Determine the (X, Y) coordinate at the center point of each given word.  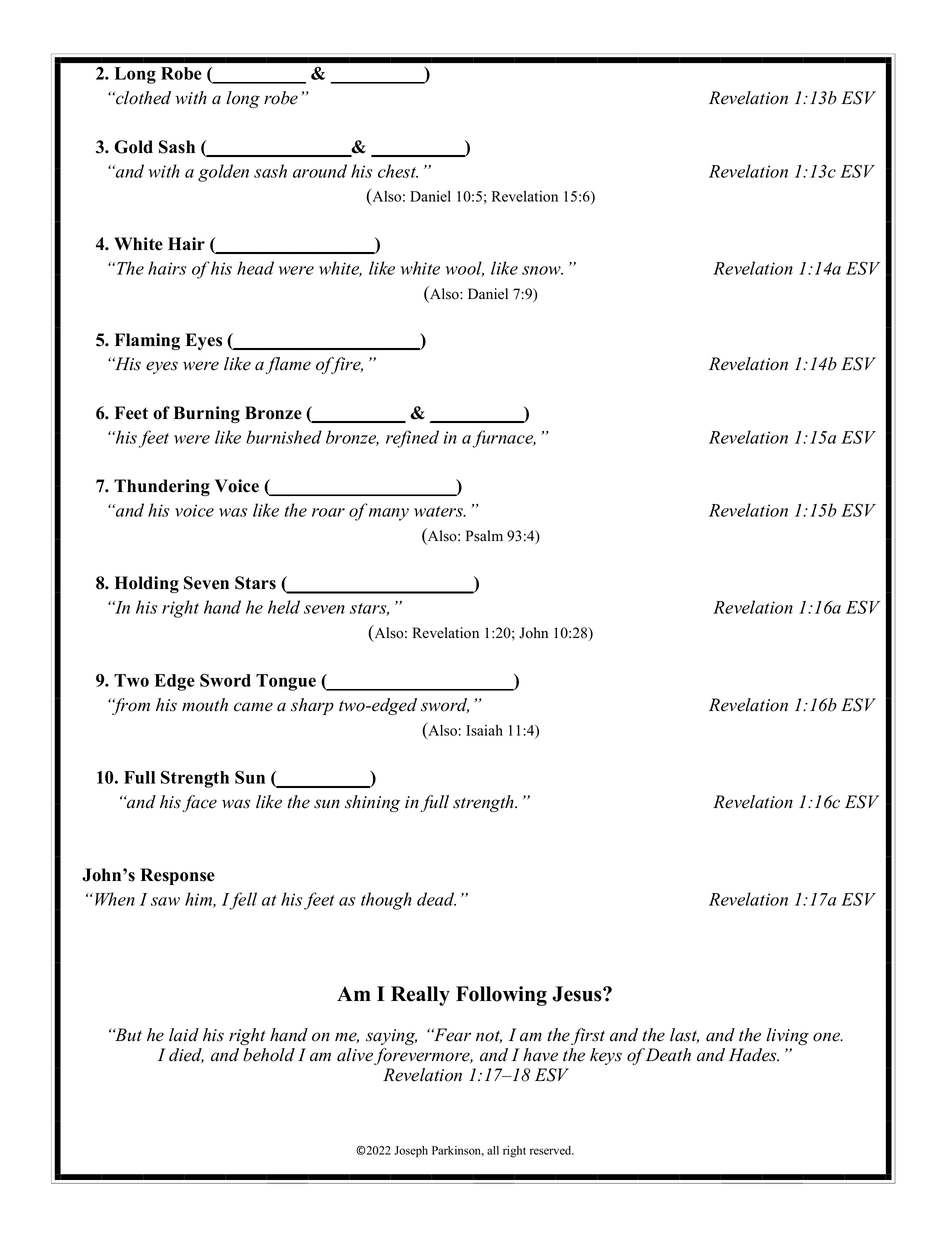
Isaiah (484, 730)
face (200, 803)
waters (439, 511)
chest (398, 171)
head (255, 268)
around (320, 171)
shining (372, 803)
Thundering (162, 487)
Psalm (484, 536)
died (186, 1055)
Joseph (411, 1152)
